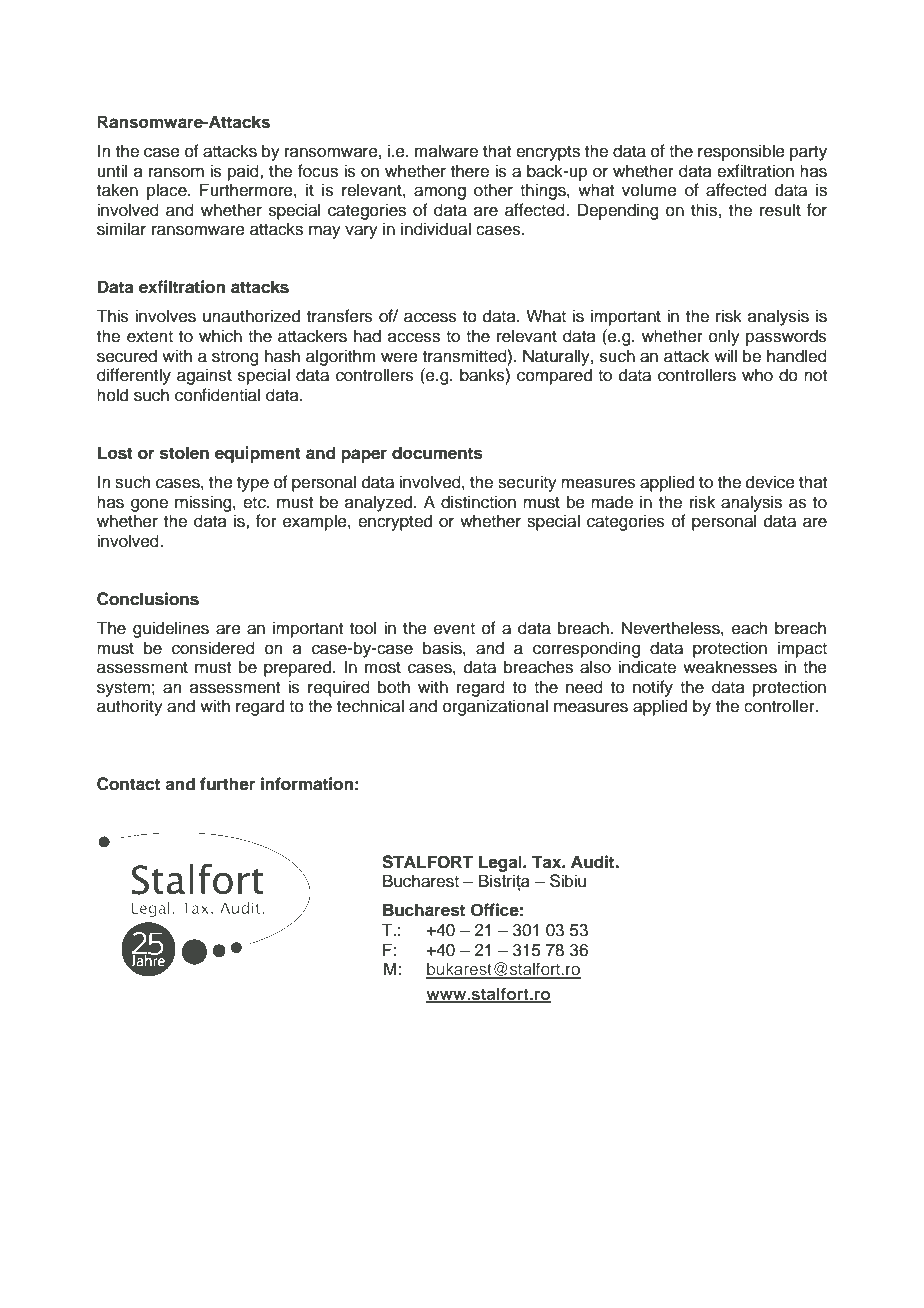 This page has height=1308, width=924. I want to click on distinction, so click(478, 502).
